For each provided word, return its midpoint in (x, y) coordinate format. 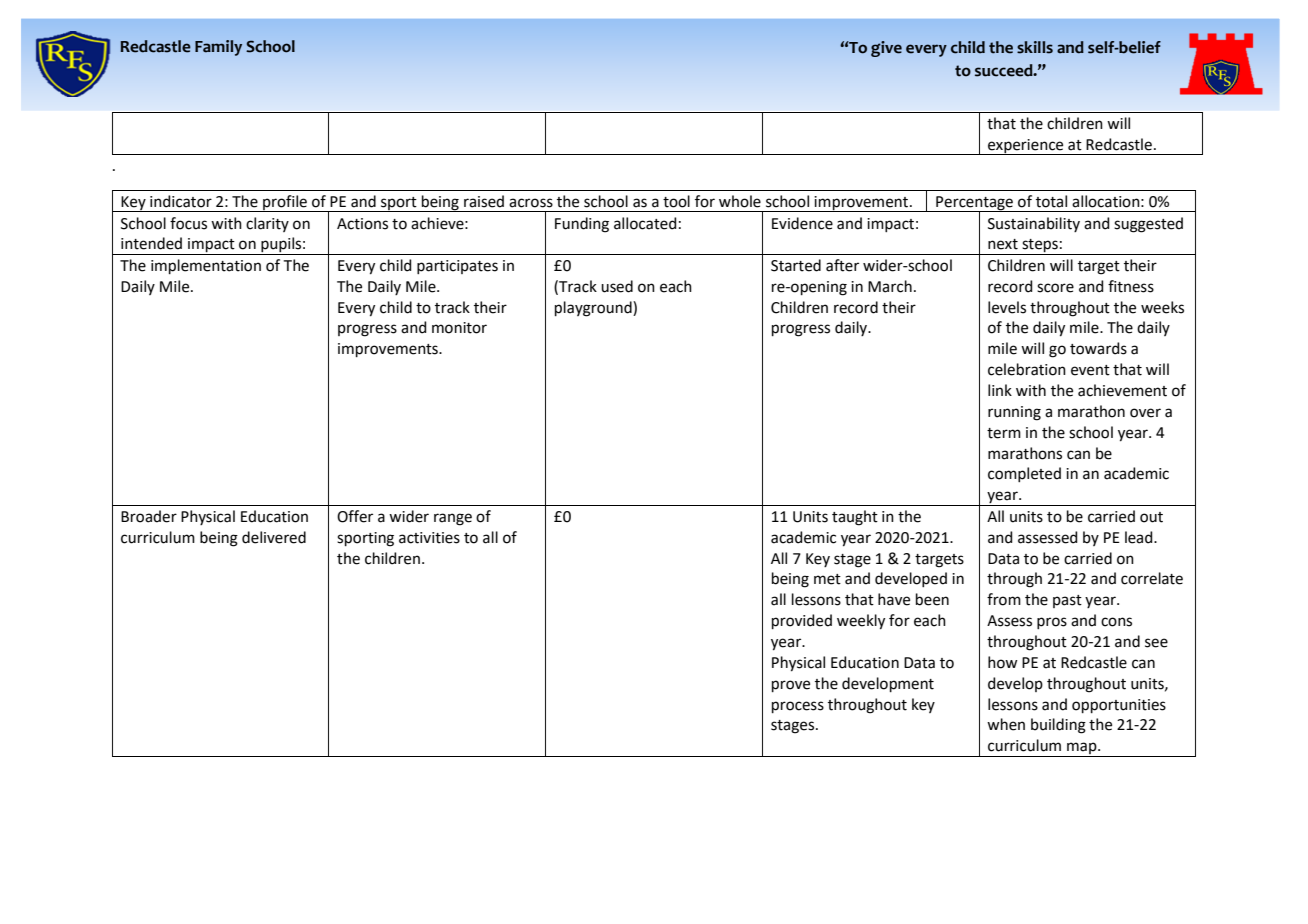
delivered (274, 537)
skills (1035, 47)
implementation (206, 266)
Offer (355, 516)
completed (1024, 474)
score (1055, 288)
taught (855, 518)
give (886, 49)
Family (218, 48)
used (617, 286)
